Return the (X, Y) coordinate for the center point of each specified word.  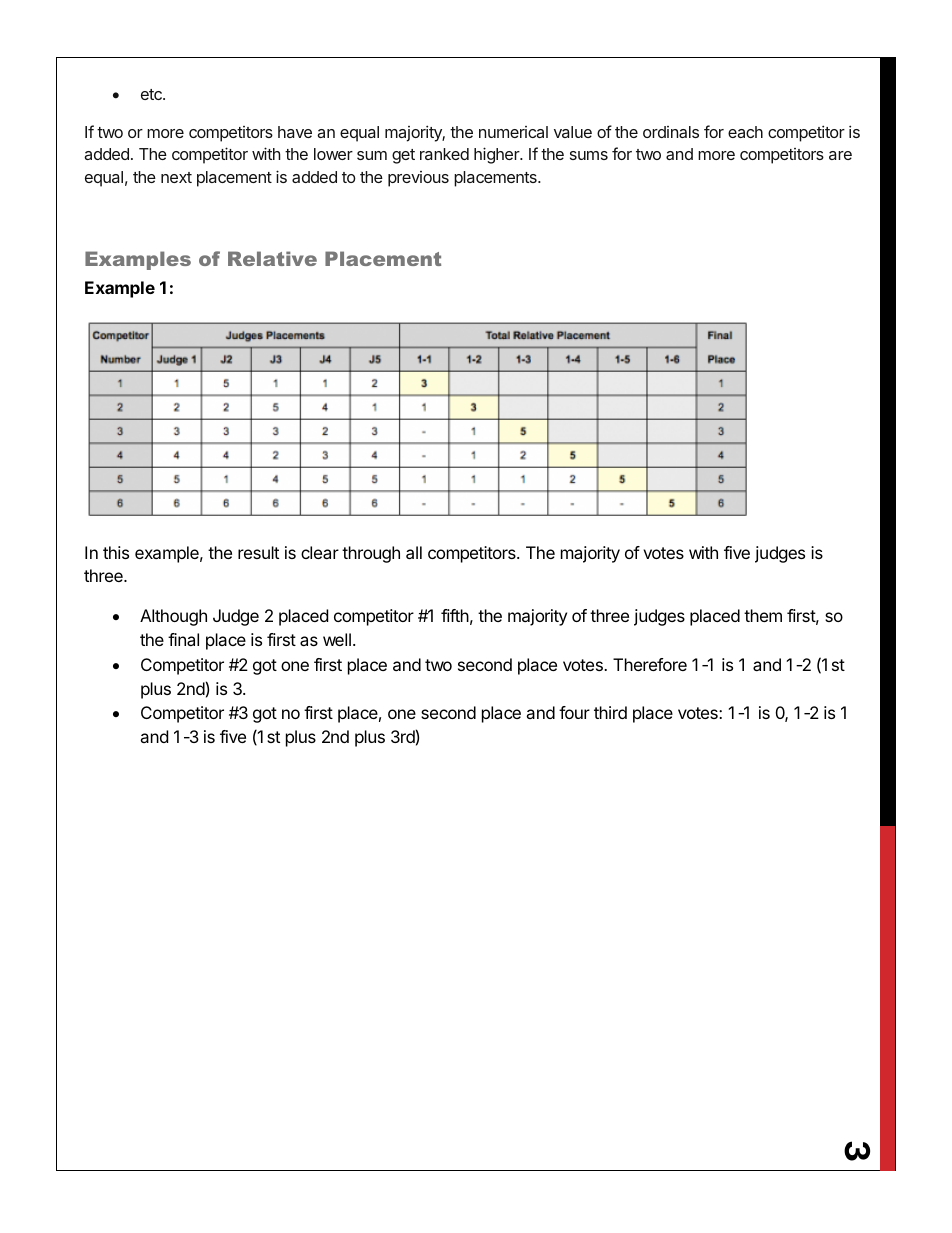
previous (418, 179)
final (183, 639)
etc (152, 94)
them (763, 615)
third (610, 712)
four (574, 712)
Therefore (650, 664)
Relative (272, 258)
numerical (513, 132)
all (414, 552)
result (258, 552)
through (371, 554)
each (745, 132)
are (840, 155)
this (116, 552)
